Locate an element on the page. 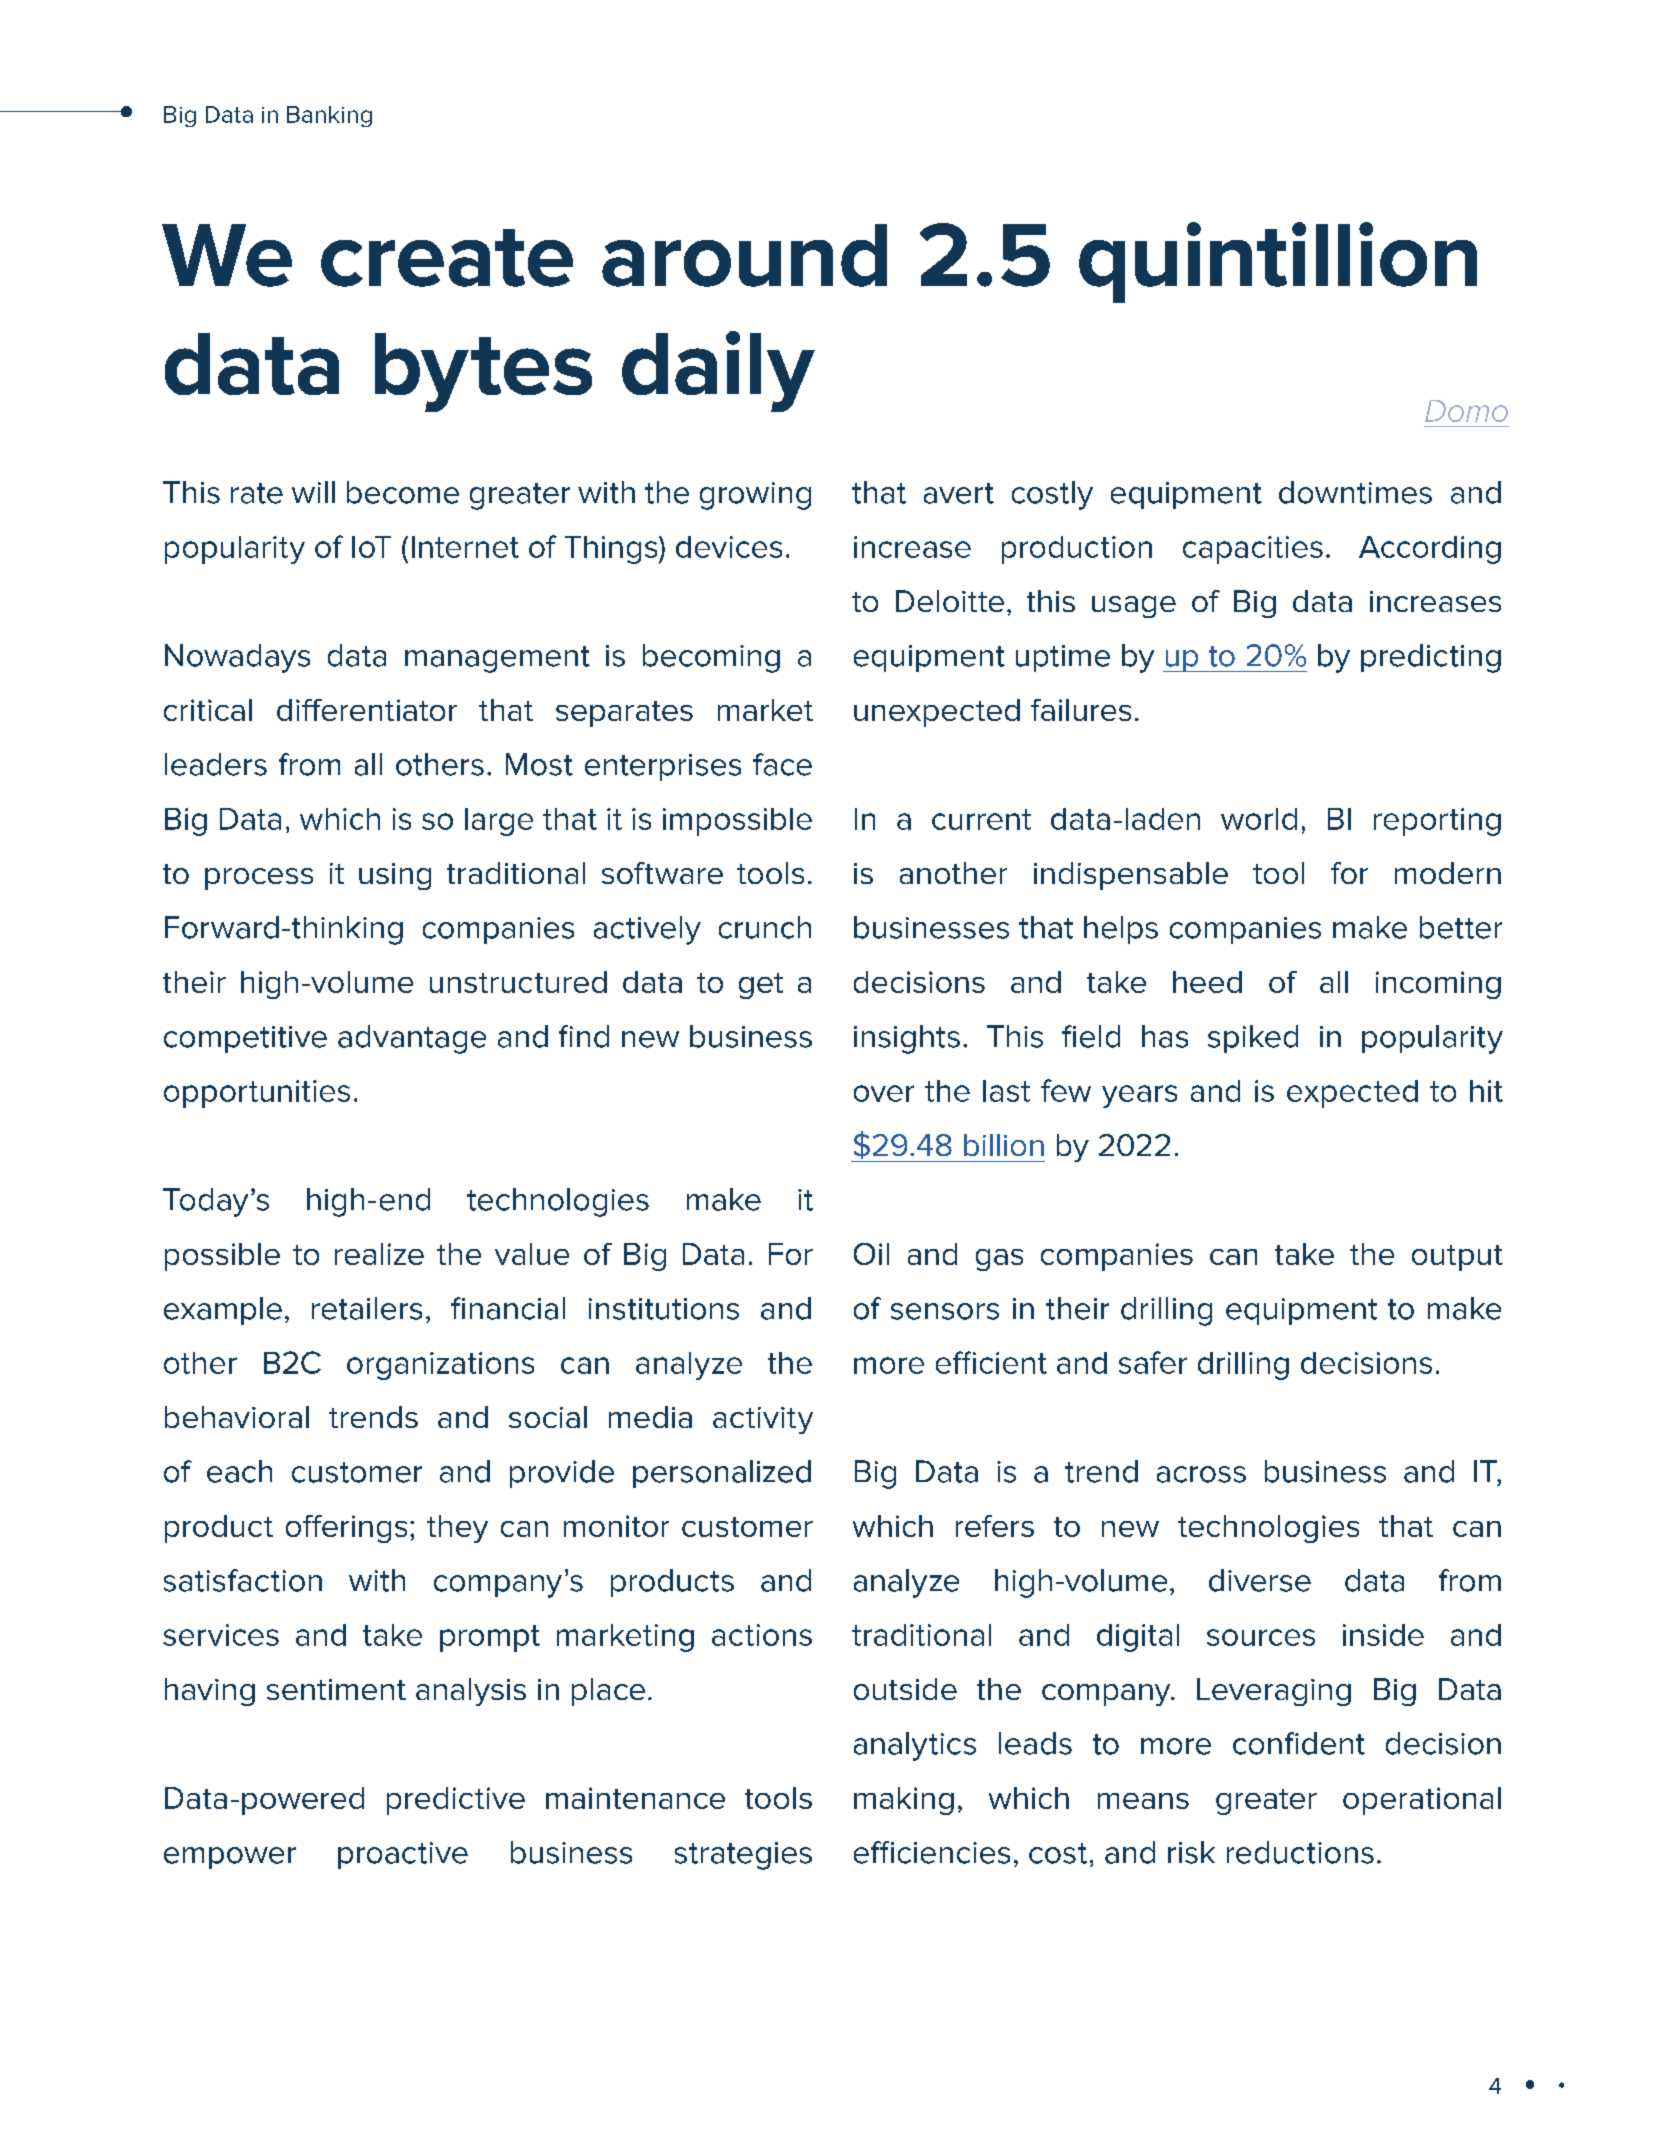  reductions is located at coordinates (1300, 1852).
